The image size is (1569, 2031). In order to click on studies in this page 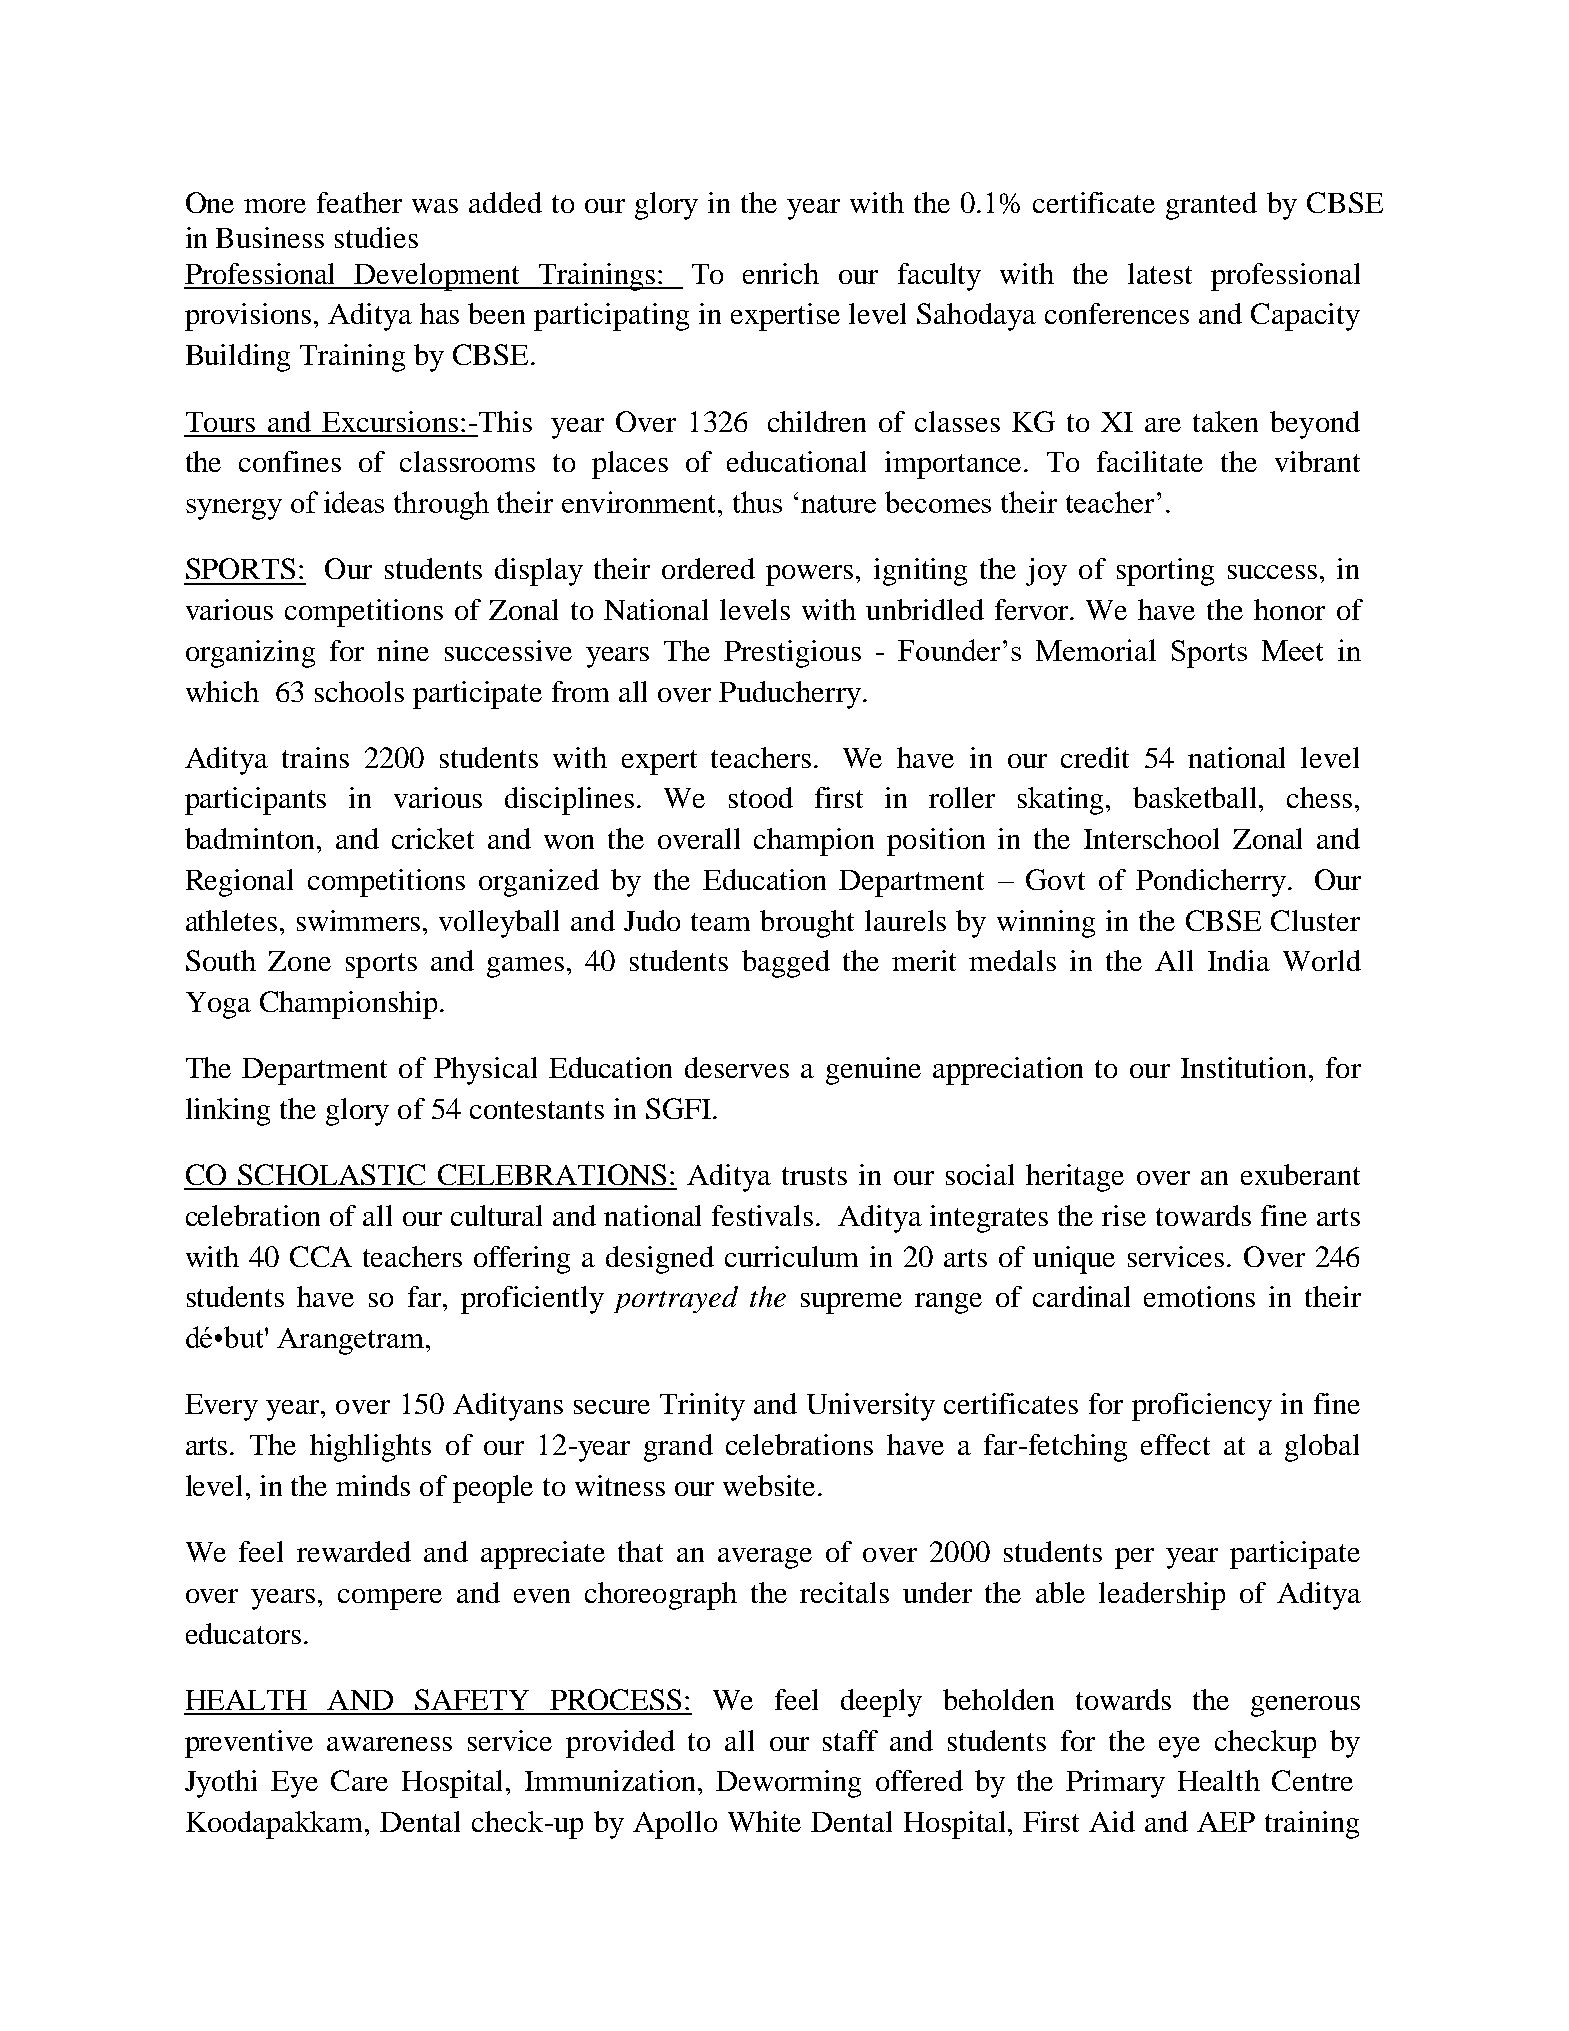, I will do `click(376, 237)`.
